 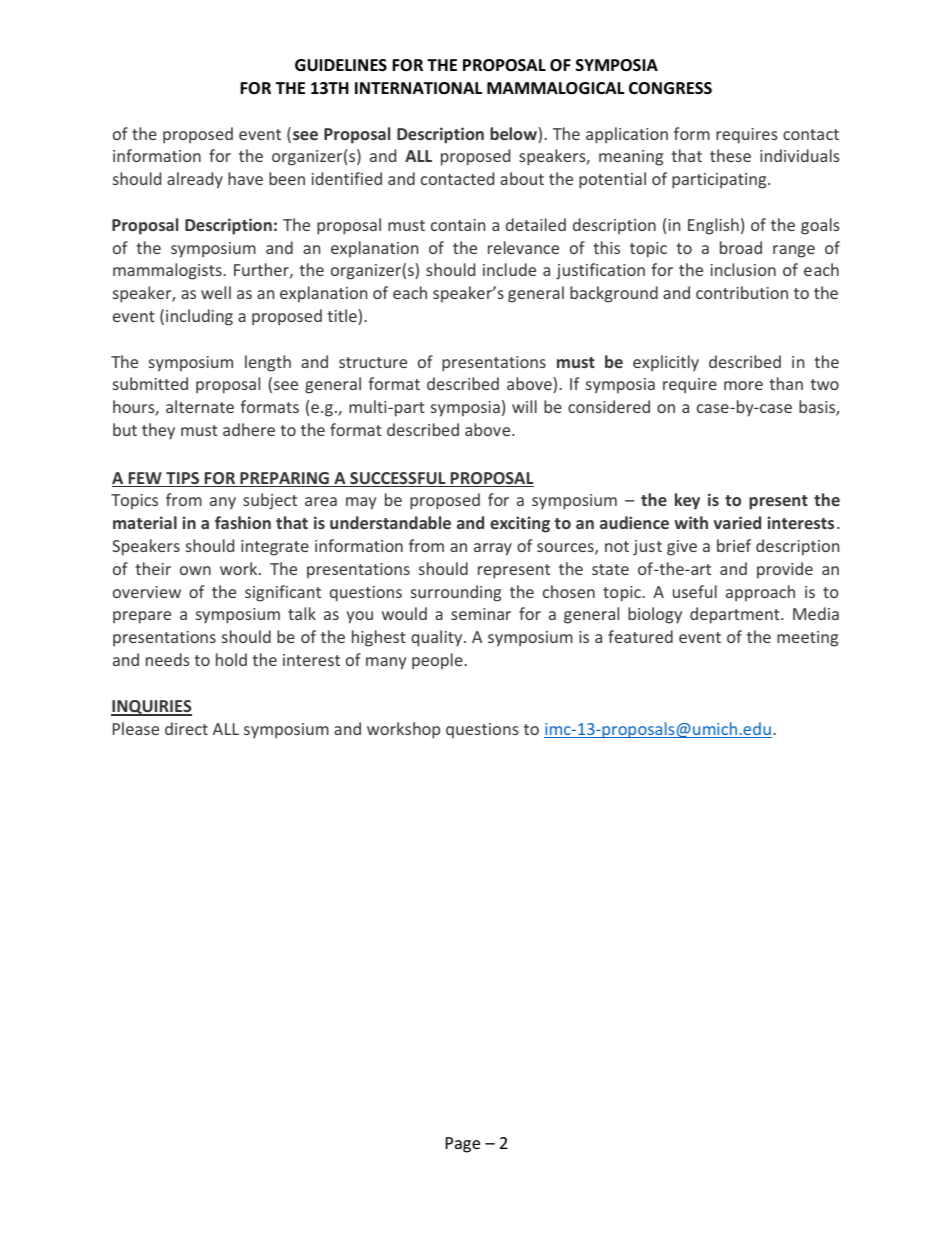 What do you see at coordinates (670, 88) in the screenshot?
I see `CONGRESS` at bounding box center [670, 88].
